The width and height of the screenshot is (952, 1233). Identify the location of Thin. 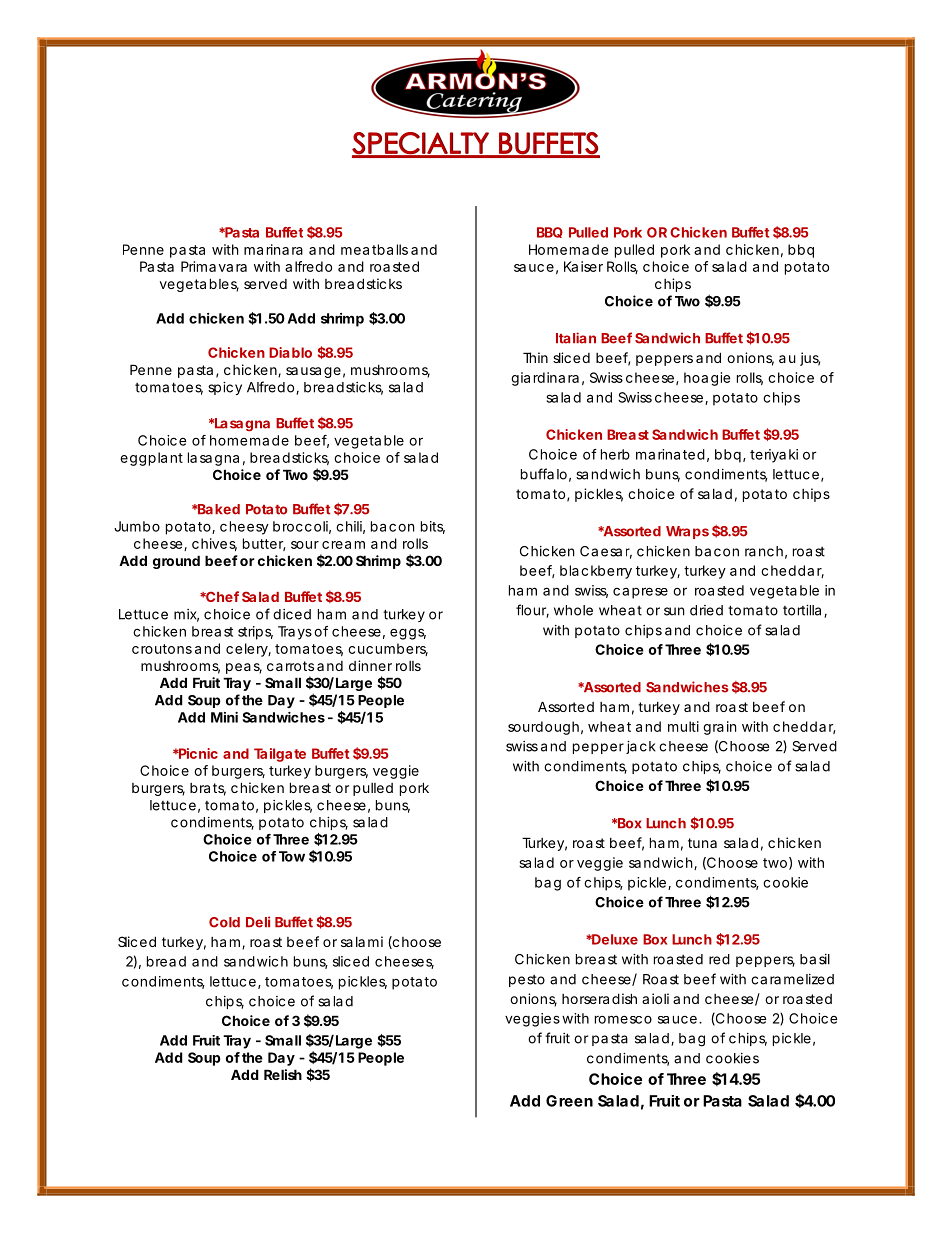
(535, 357).
